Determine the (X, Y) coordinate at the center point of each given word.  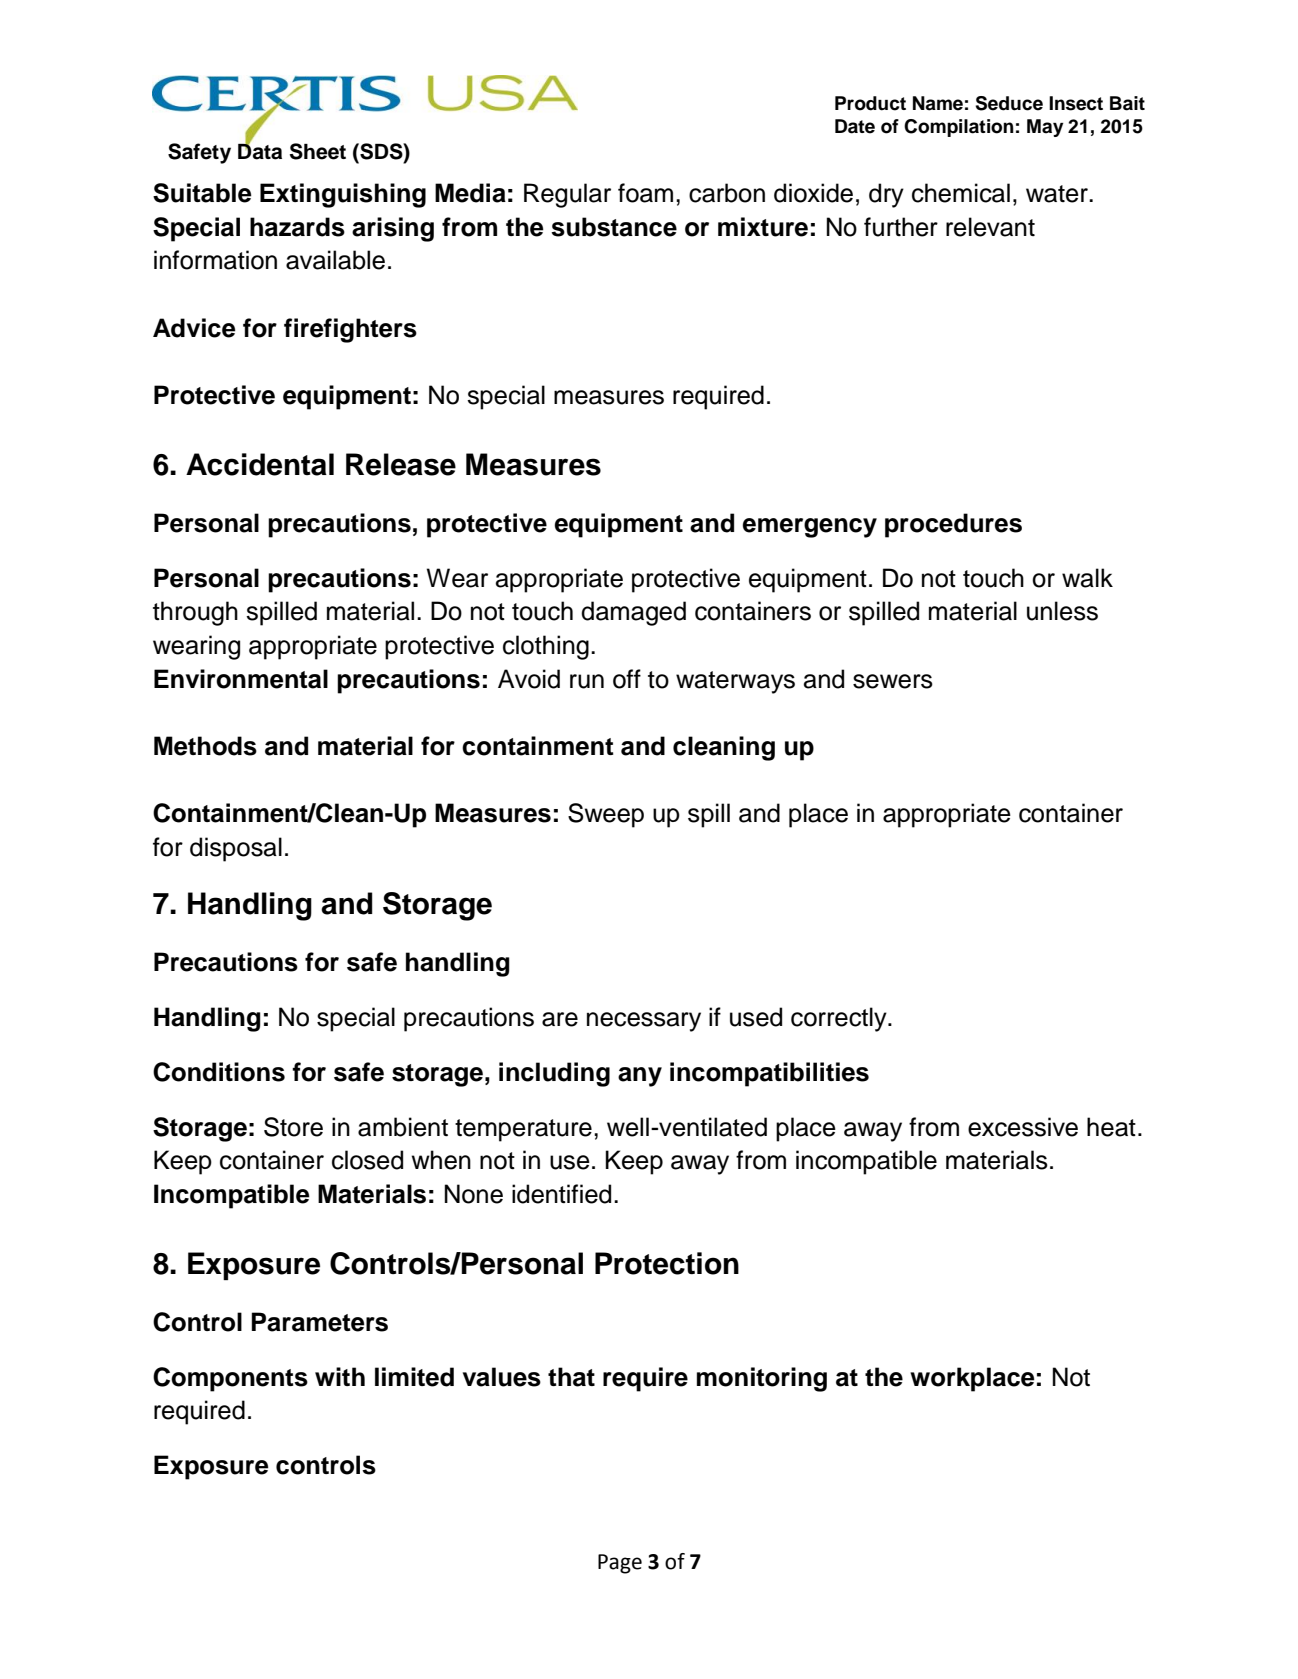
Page (620, 1564)
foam (645, 193)
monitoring (762, 1379)
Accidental (260, 464)
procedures (953, 525)
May (1045, 128)
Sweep (606, 815)
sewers (893, 681)
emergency (810, 528)
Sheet (318, 151)
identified (561, 1194)
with (340, 1376)
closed (367, 1160)
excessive (1023, 1127)
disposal (236, 849)
